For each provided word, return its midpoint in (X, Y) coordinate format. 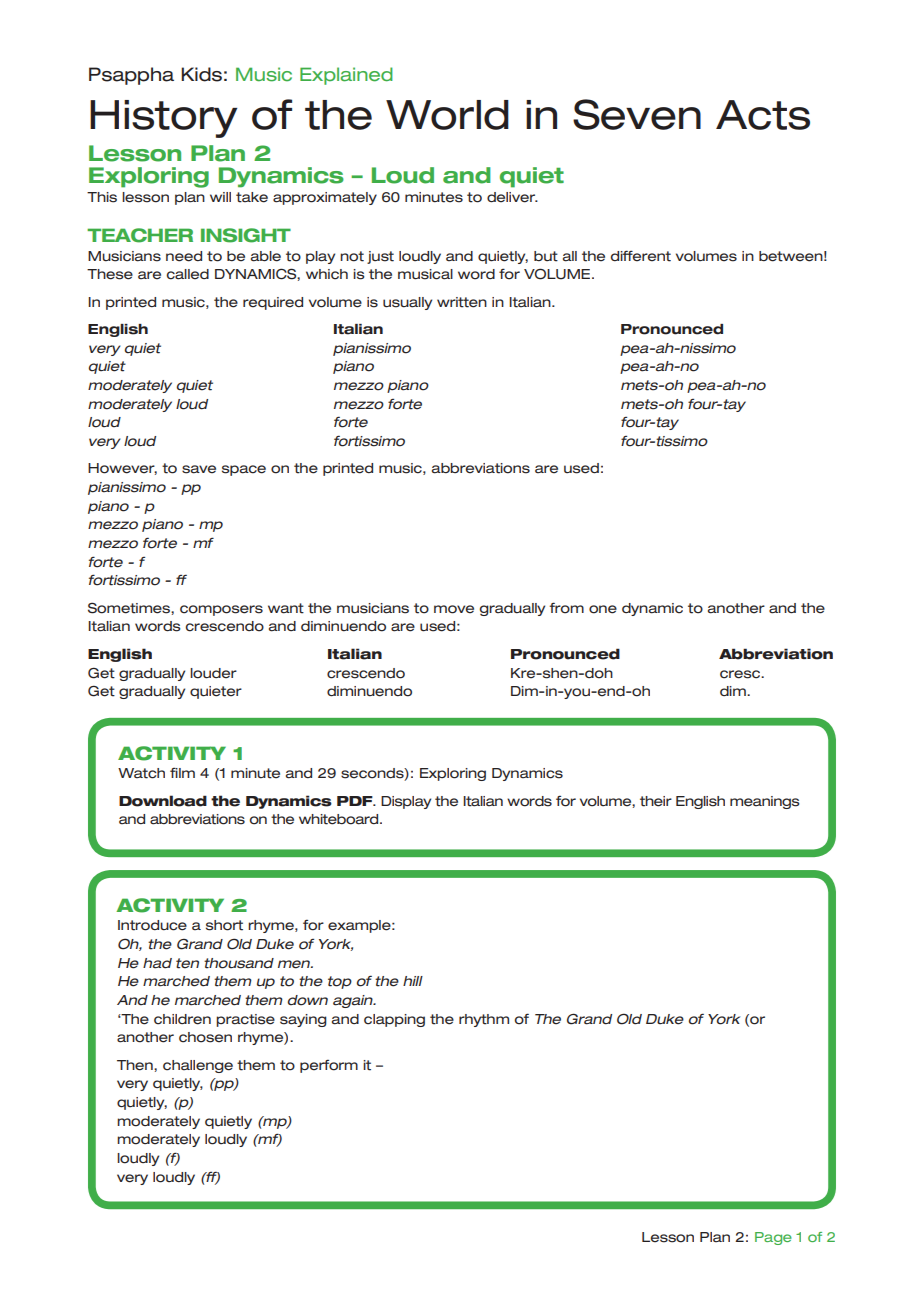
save (199, 469)
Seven (637, 114)
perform (329, 1066)
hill (413, 981)
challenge (198, 1066)
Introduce (152, 925)
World (447, 115)
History (163, 119)
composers (221, 610)
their (656, 801)
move (454, 609)
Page (773, 1238)
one (603, 609)
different (640, 256)
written (462, 302)
